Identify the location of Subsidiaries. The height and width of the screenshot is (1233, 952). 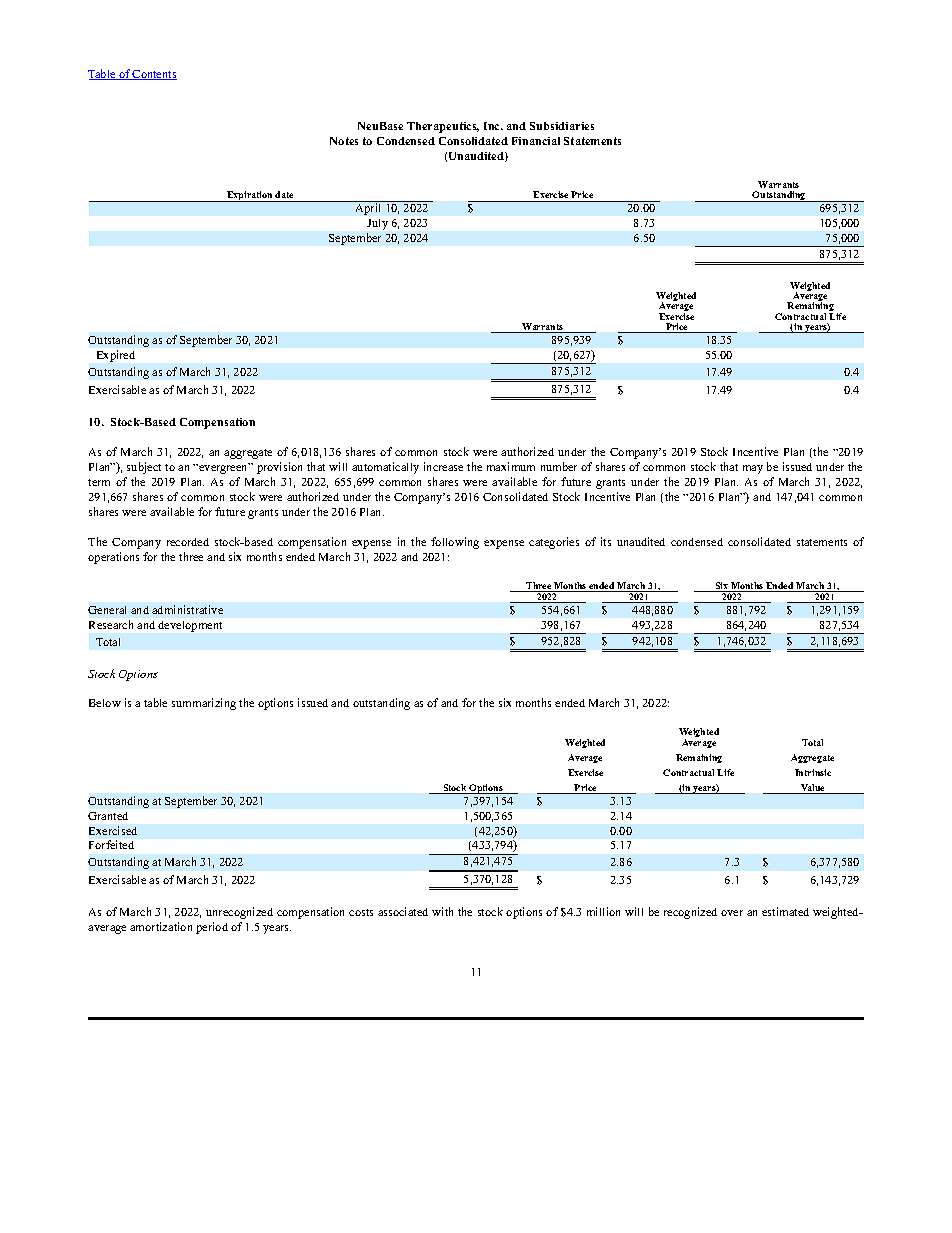
(562, 126).
